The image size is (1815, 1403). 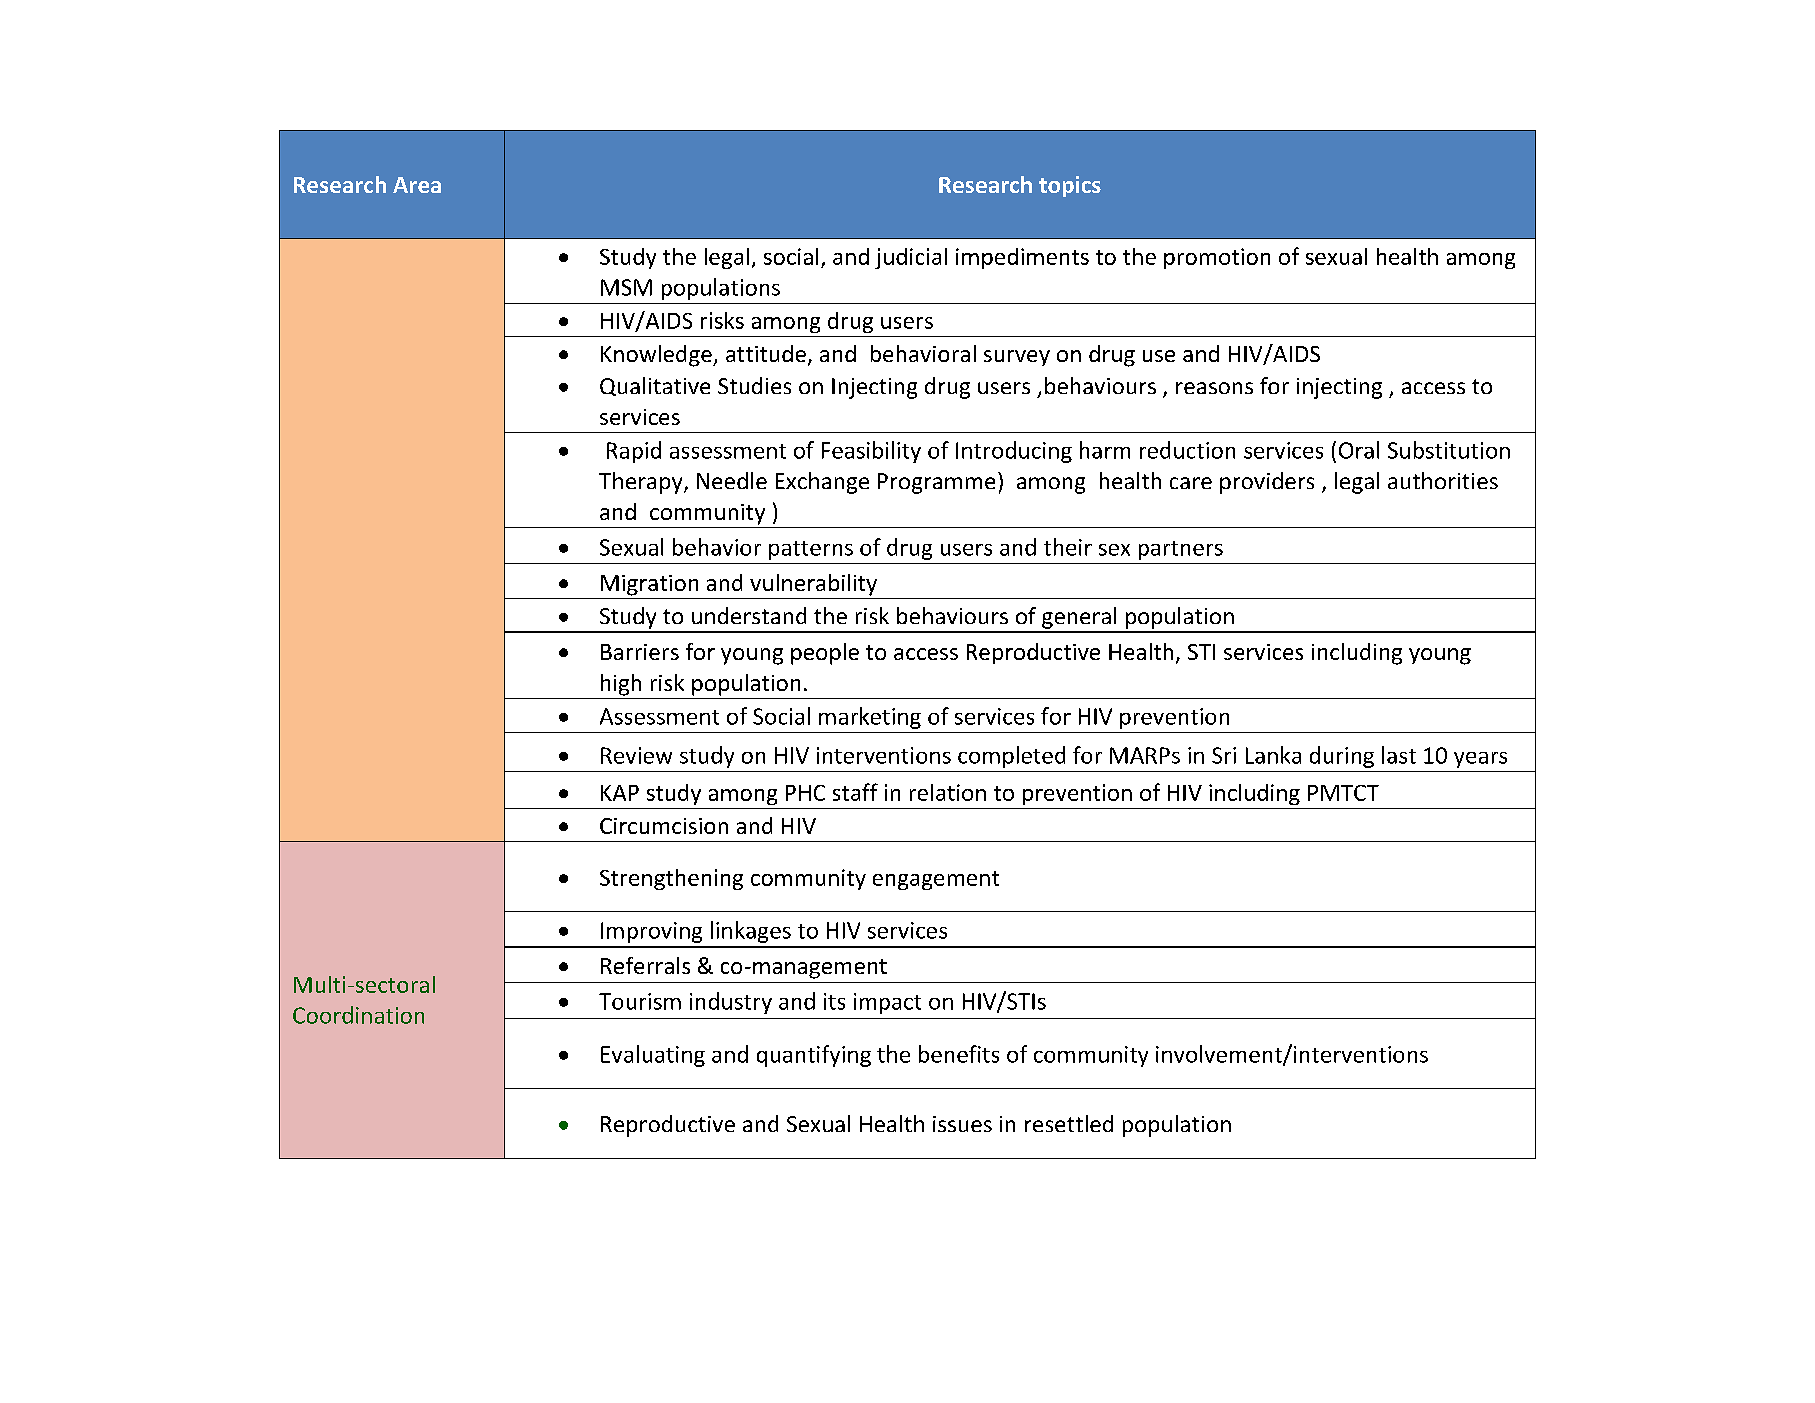 What do you see at coordinates (948, 792) in the image?
I see `relation` at bounding box center [948, 792].
